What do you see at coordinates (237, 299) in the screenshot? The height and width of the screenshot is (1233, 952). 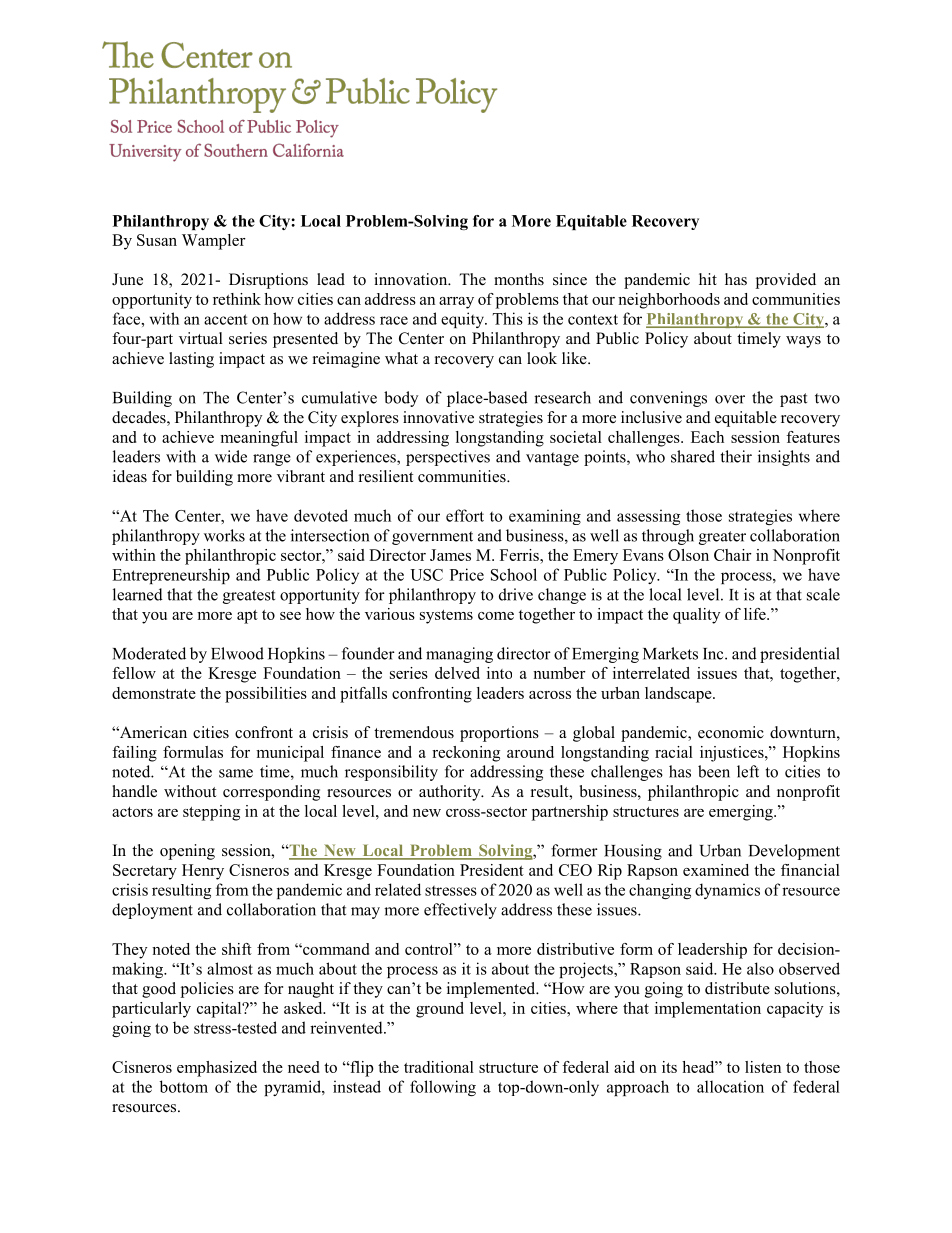 I see `rethink` at bounding box center [237, 299].
